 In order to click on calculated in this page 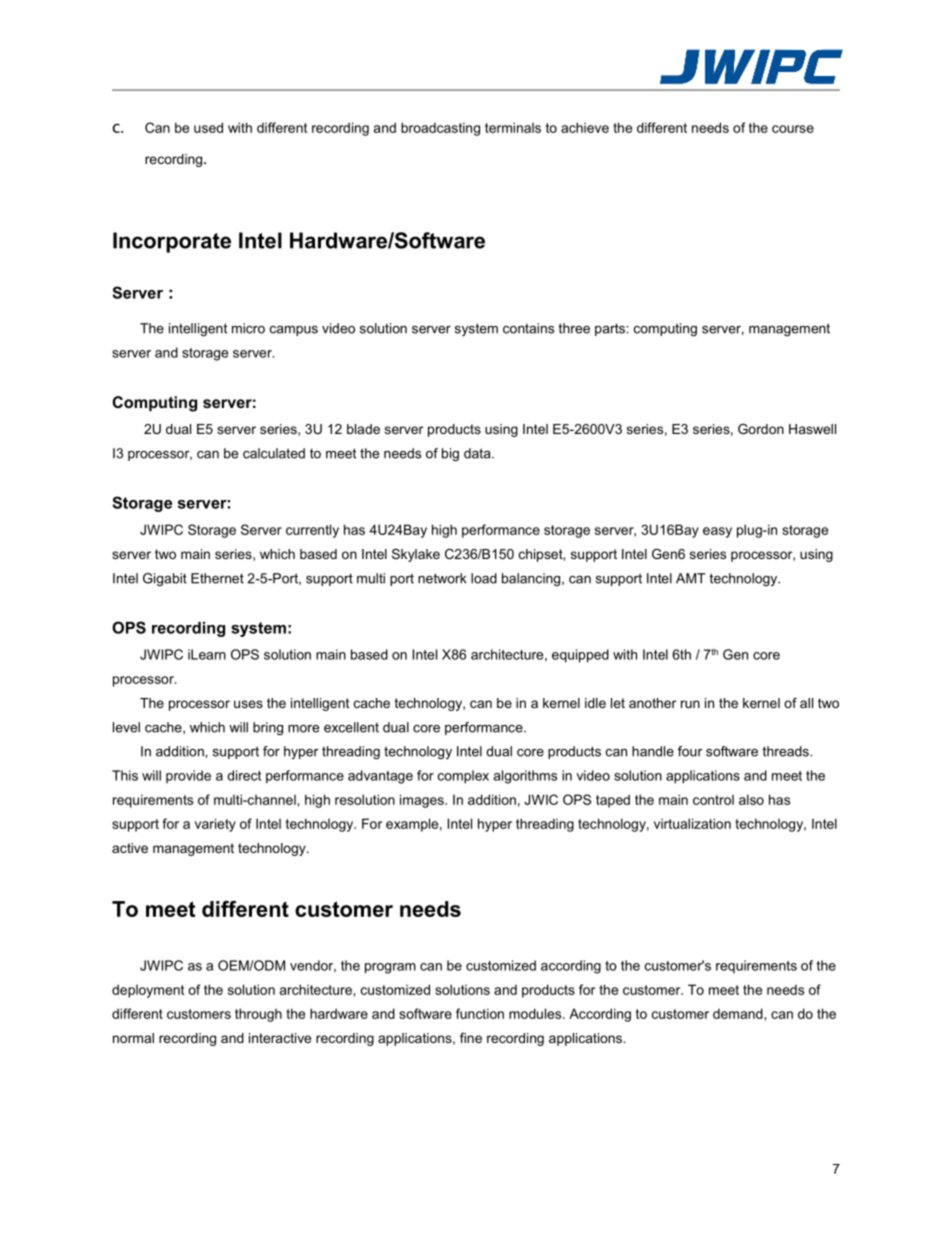, I will do `click(274, 453)`.
